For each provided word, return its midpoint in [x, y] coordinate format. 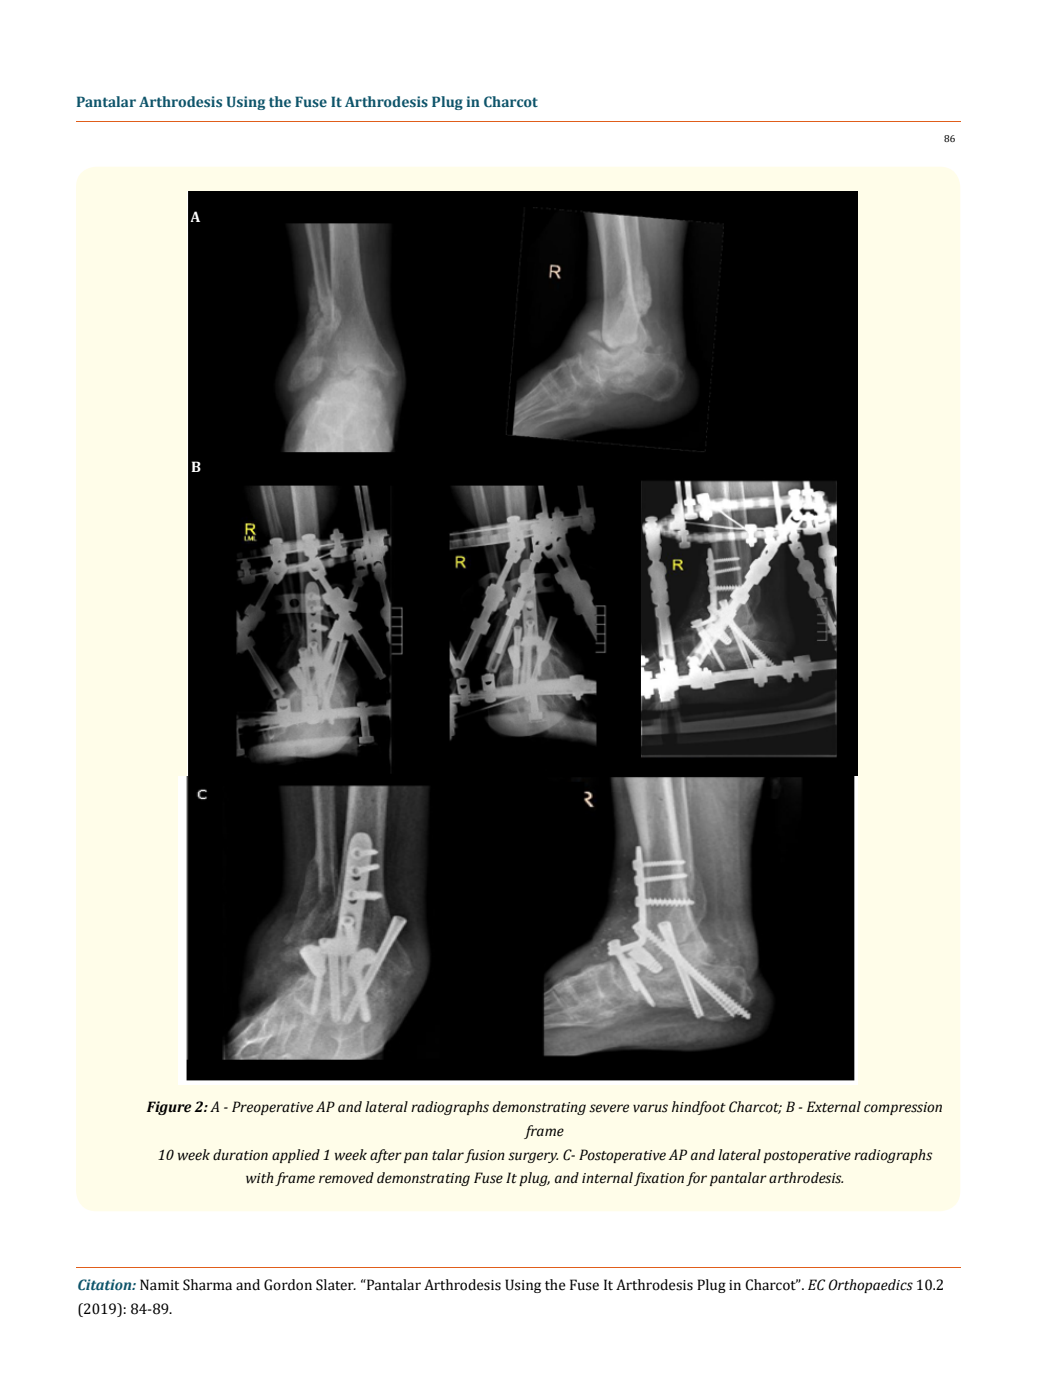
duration [240, 1155]
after [386, 1156]
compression [903, 1108]
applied [296, 1156]
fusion [485, 1156]
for [696, 1179]
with [260, 1177]
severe [609, 1108]
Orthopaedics [871, 1286]
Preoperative [272, 1108]
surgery [533, 1157]
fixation [659, 1179]
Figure [169, 1108]
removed [346, 1178]
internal [607, 1178]
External [834, 1107]
